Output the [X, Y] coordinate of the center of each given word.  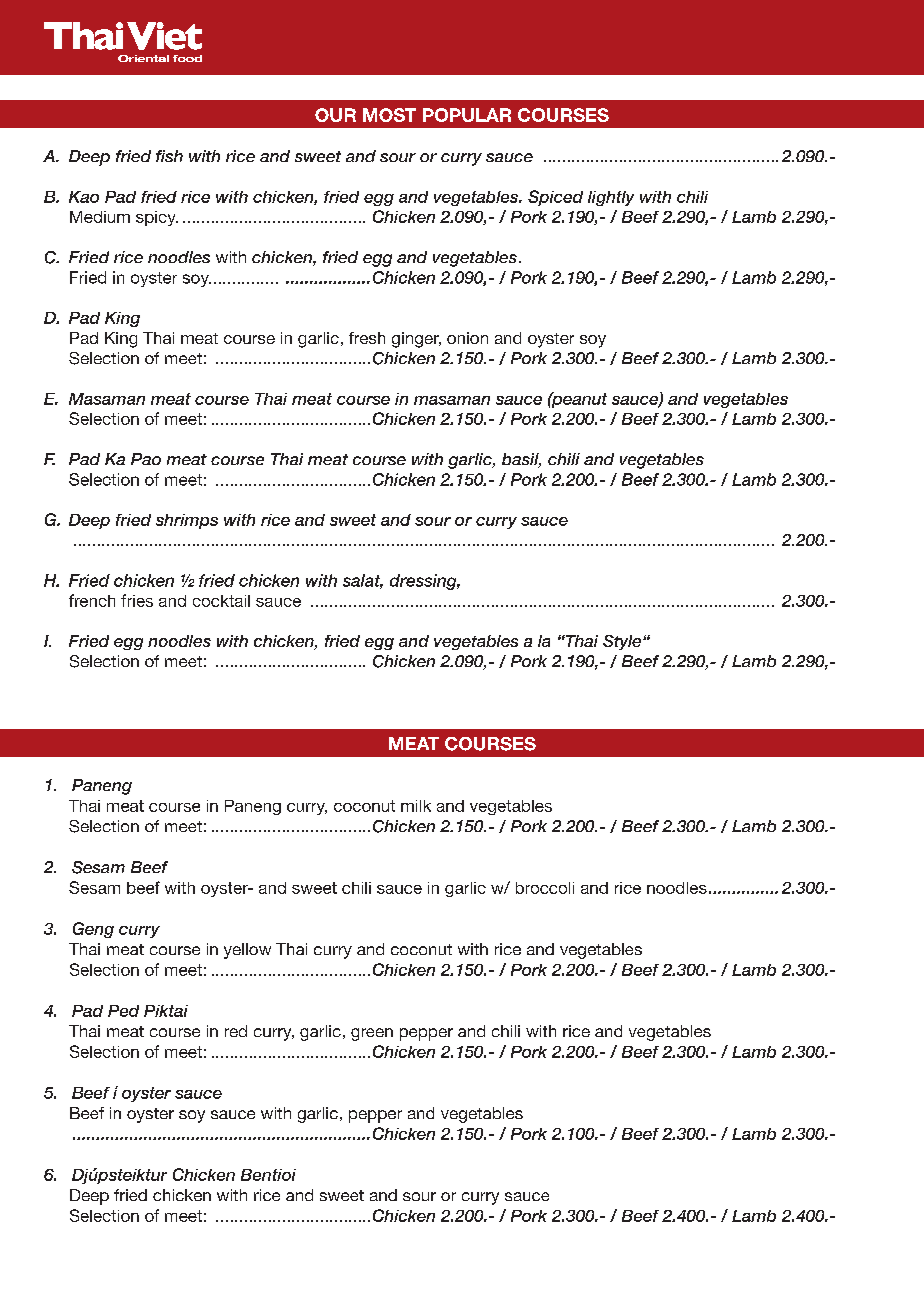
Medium [100, 217]
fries [137, 600]
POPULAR [467, 115]
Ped [123, 1011]
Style [623, 642]
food [187, 58]
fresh [367, 338]
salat [363, 581]
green [372, 1034]
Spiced [555, 198]
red [236, 1031]
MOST [389, 115]
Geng [93, 930]
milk [416, 806]
